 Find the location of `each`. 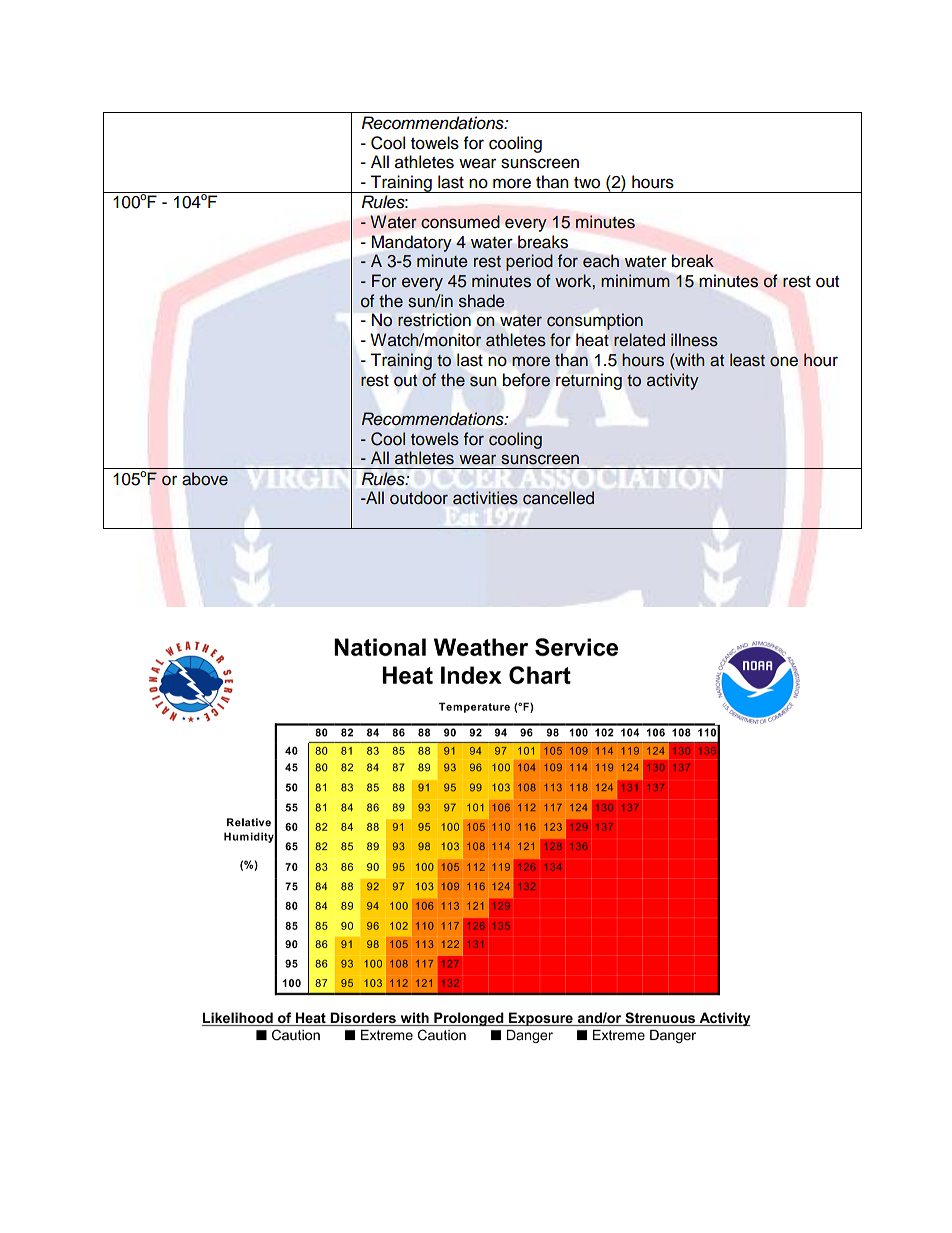

each is located at coordinates (601, 261).
